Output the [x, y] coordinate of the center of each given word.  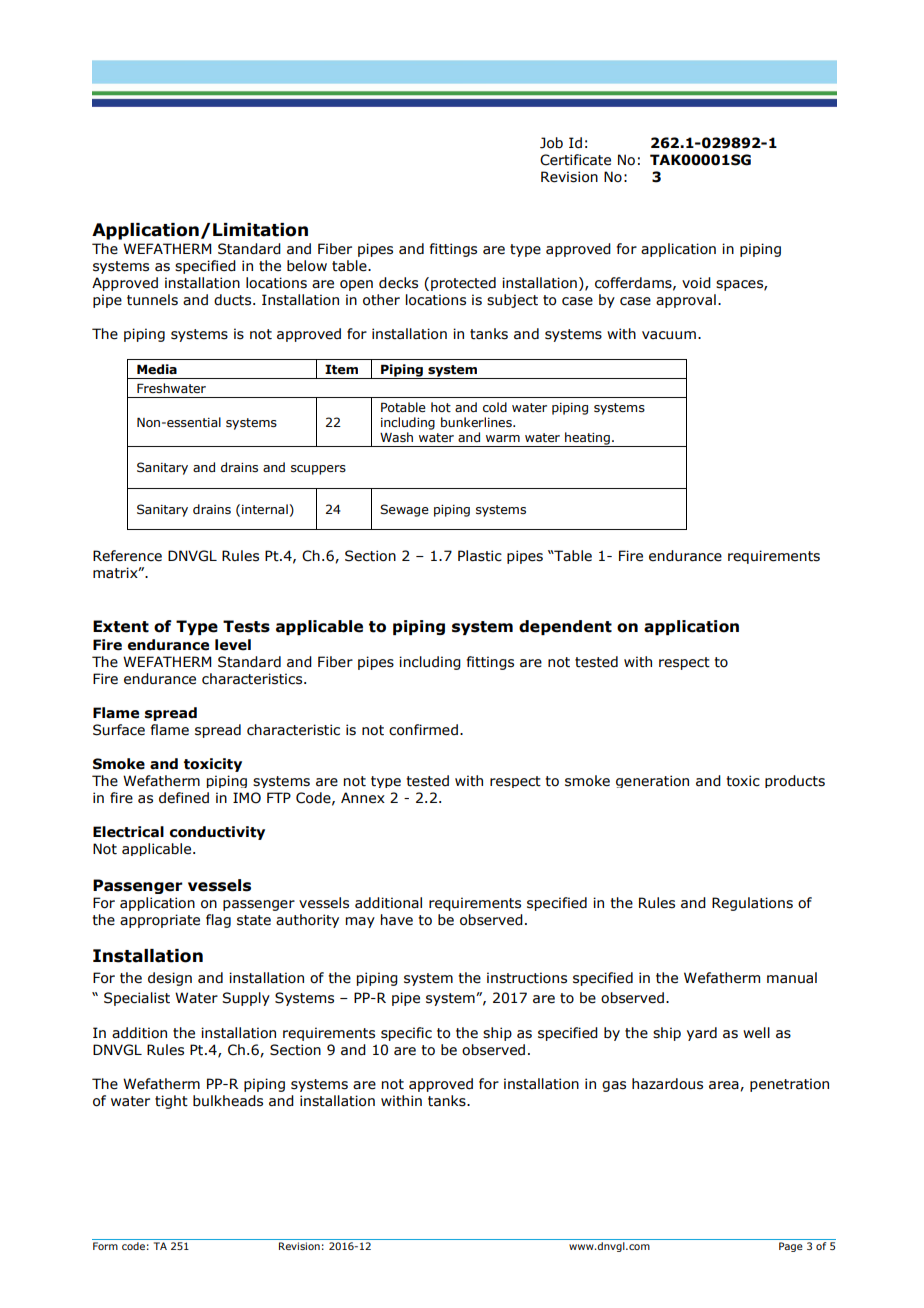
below [307, 266]
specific [406, 1034]
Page [791, 1247]
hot [441, 407]
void [696, 283]
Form [105, 1246]
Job [551, 143]
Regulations [752, 904]
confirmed [423, 730]
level [233, 645]
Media [157, 369]
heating [587, 439]
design [170, 979]
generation [652, 781]
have [397, 920]
